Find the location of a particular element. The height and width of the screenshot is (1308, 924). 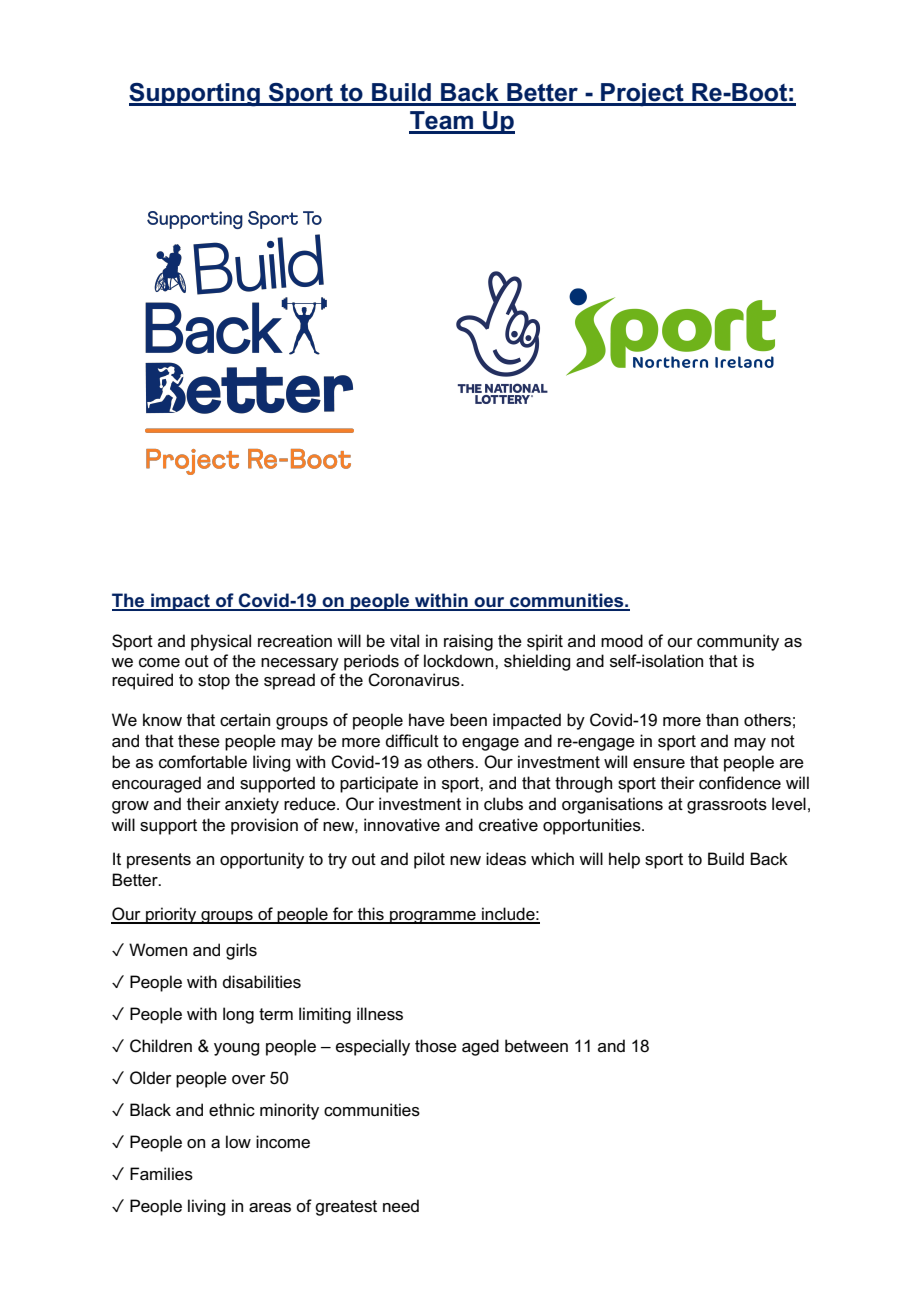

Project is located at coordinates (642, 95).
